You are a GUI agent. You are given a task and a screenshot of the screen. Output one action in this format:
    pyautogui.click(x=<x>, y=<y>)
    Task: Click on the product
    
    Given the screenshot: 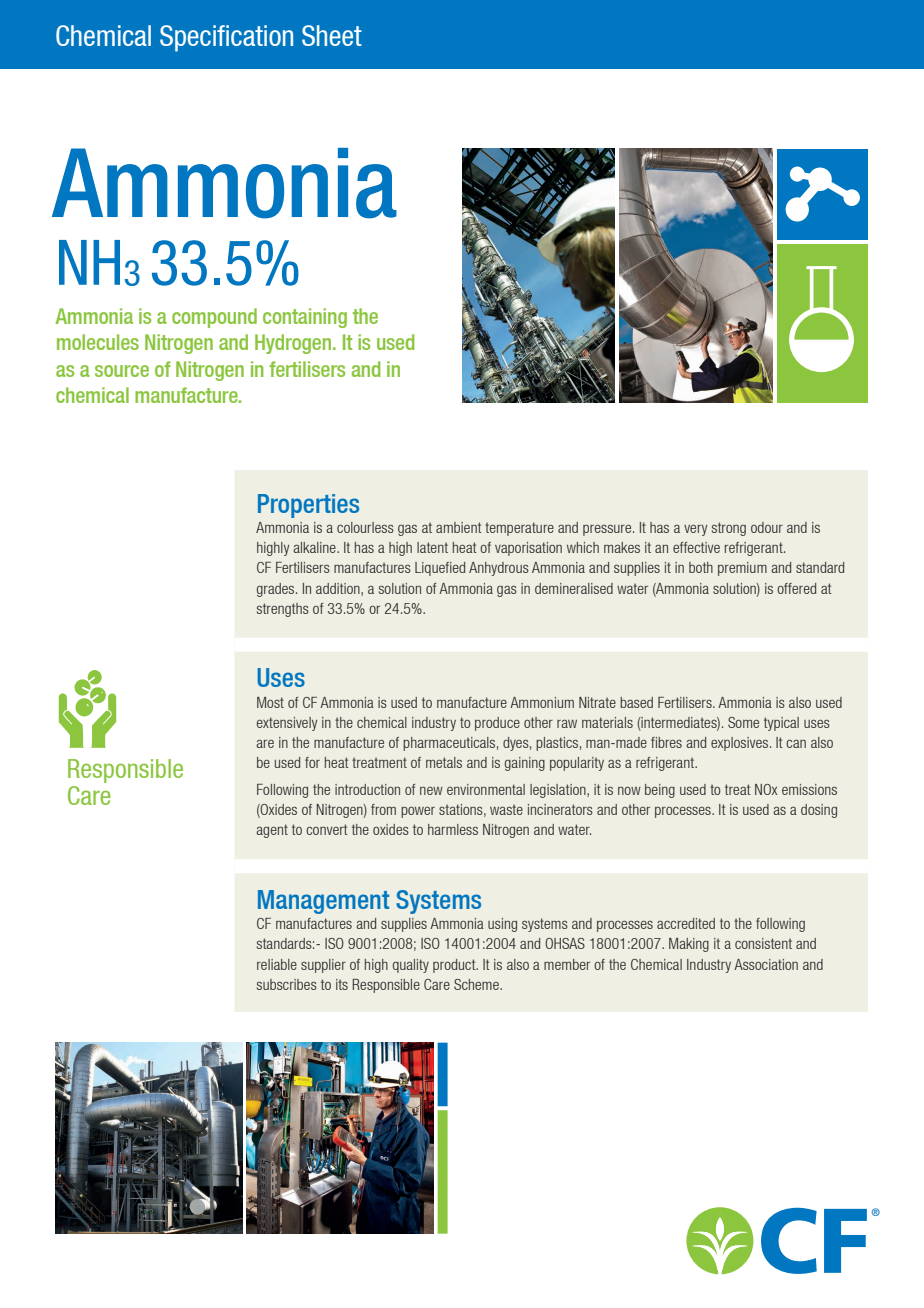 What is the action you would take?
    pyautogui.click(x=455, y=966)
